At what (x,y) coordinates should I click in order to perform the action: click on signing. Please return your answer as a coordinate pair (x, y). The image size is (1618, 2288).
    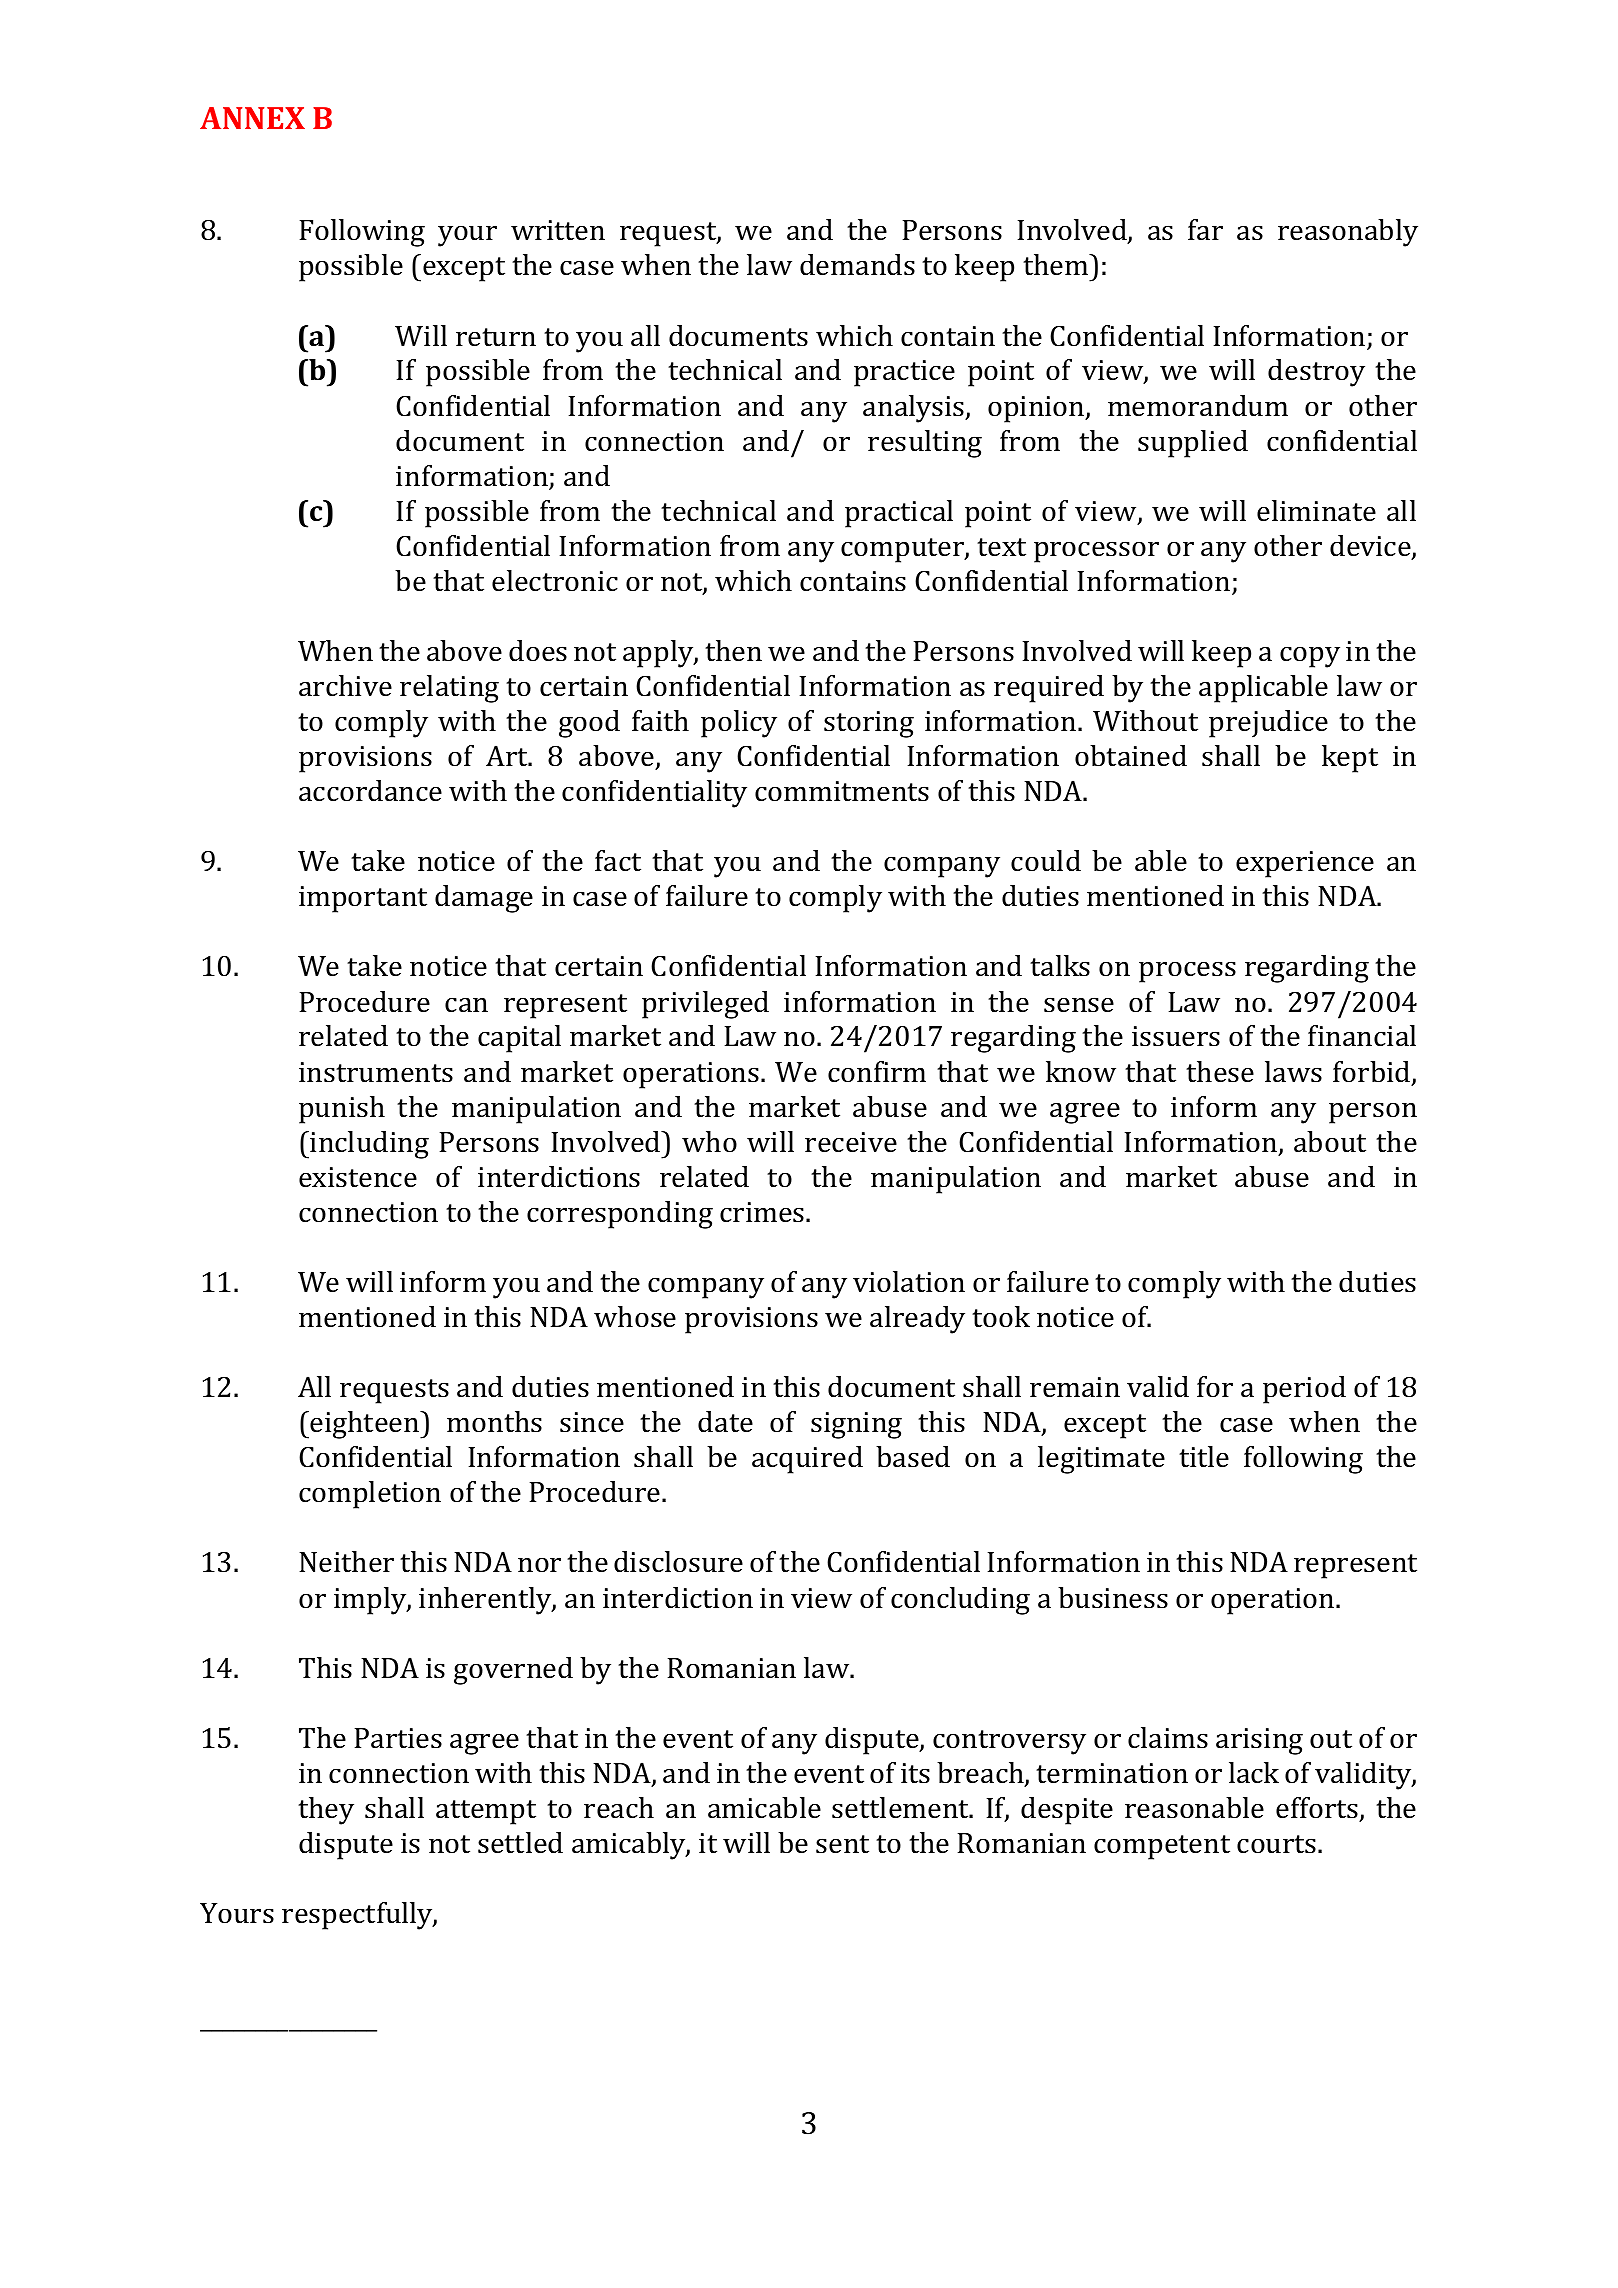
    Looking at the image, I should click on (856, 1425).
